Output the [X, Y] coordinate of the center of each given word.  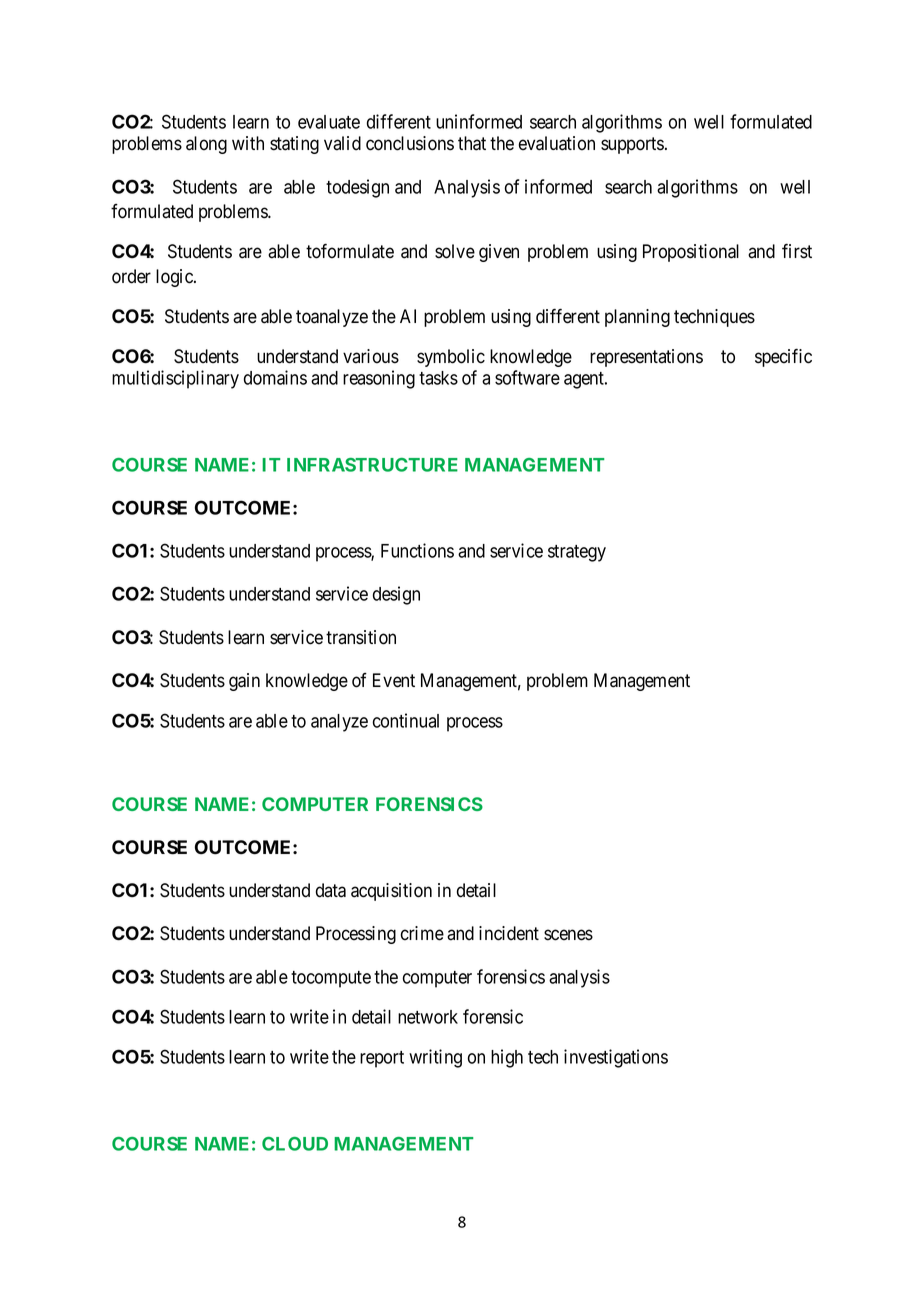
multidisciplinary [175, 379]
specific [783, 357]
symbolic [451, 358]
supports [632, 145]
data [331, 890]
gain [244, 682]
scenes [568, 935]
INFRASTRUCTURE [372, 465]
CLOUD [295, 1144]
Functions [417, 550]
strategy [577, 553]
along [206, 145]
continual [406, 720]
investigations [616, 1058]
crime [422, 933]
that [472, 143]
